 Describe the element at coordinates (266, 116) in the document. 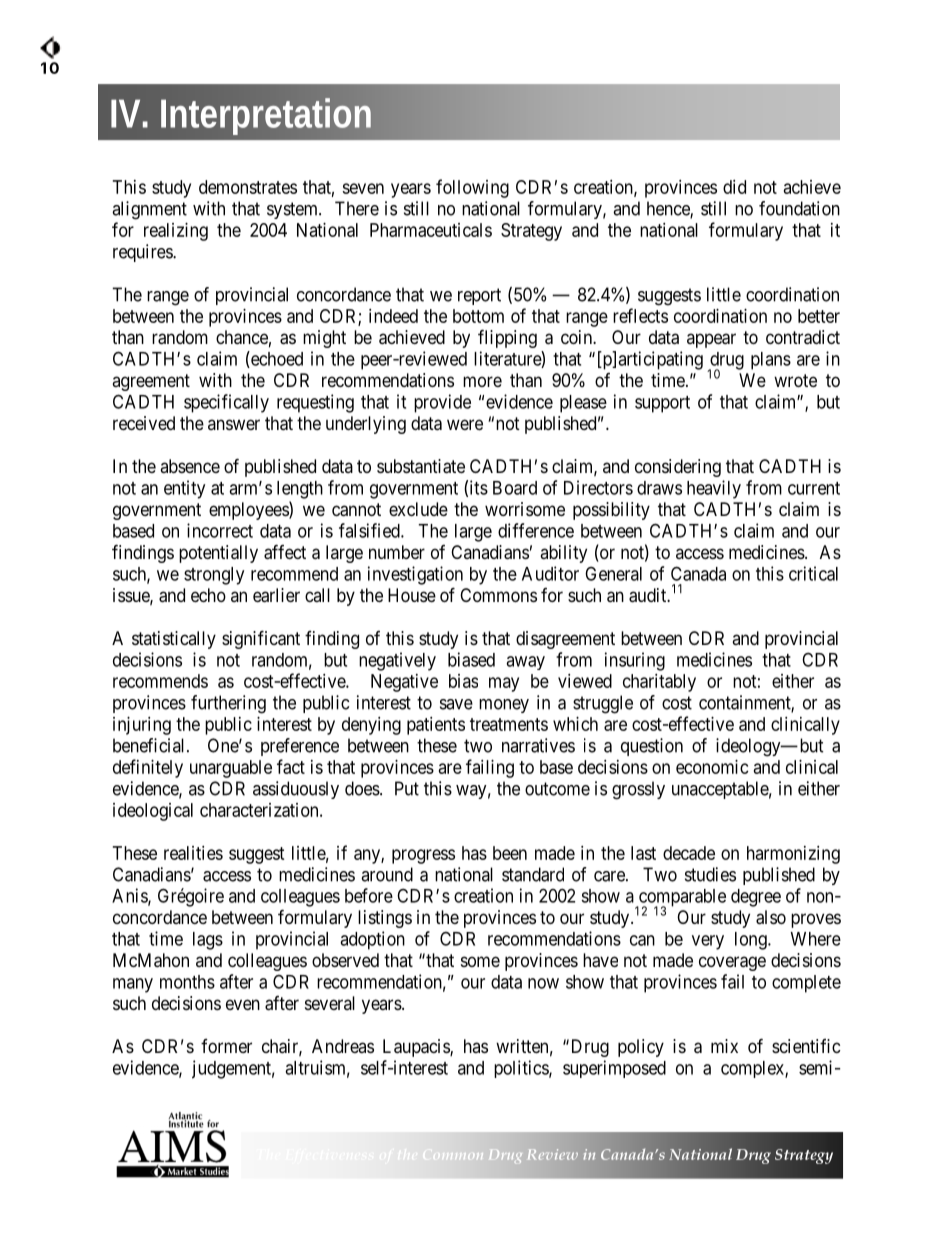

I see `Interpretation` at that location.
